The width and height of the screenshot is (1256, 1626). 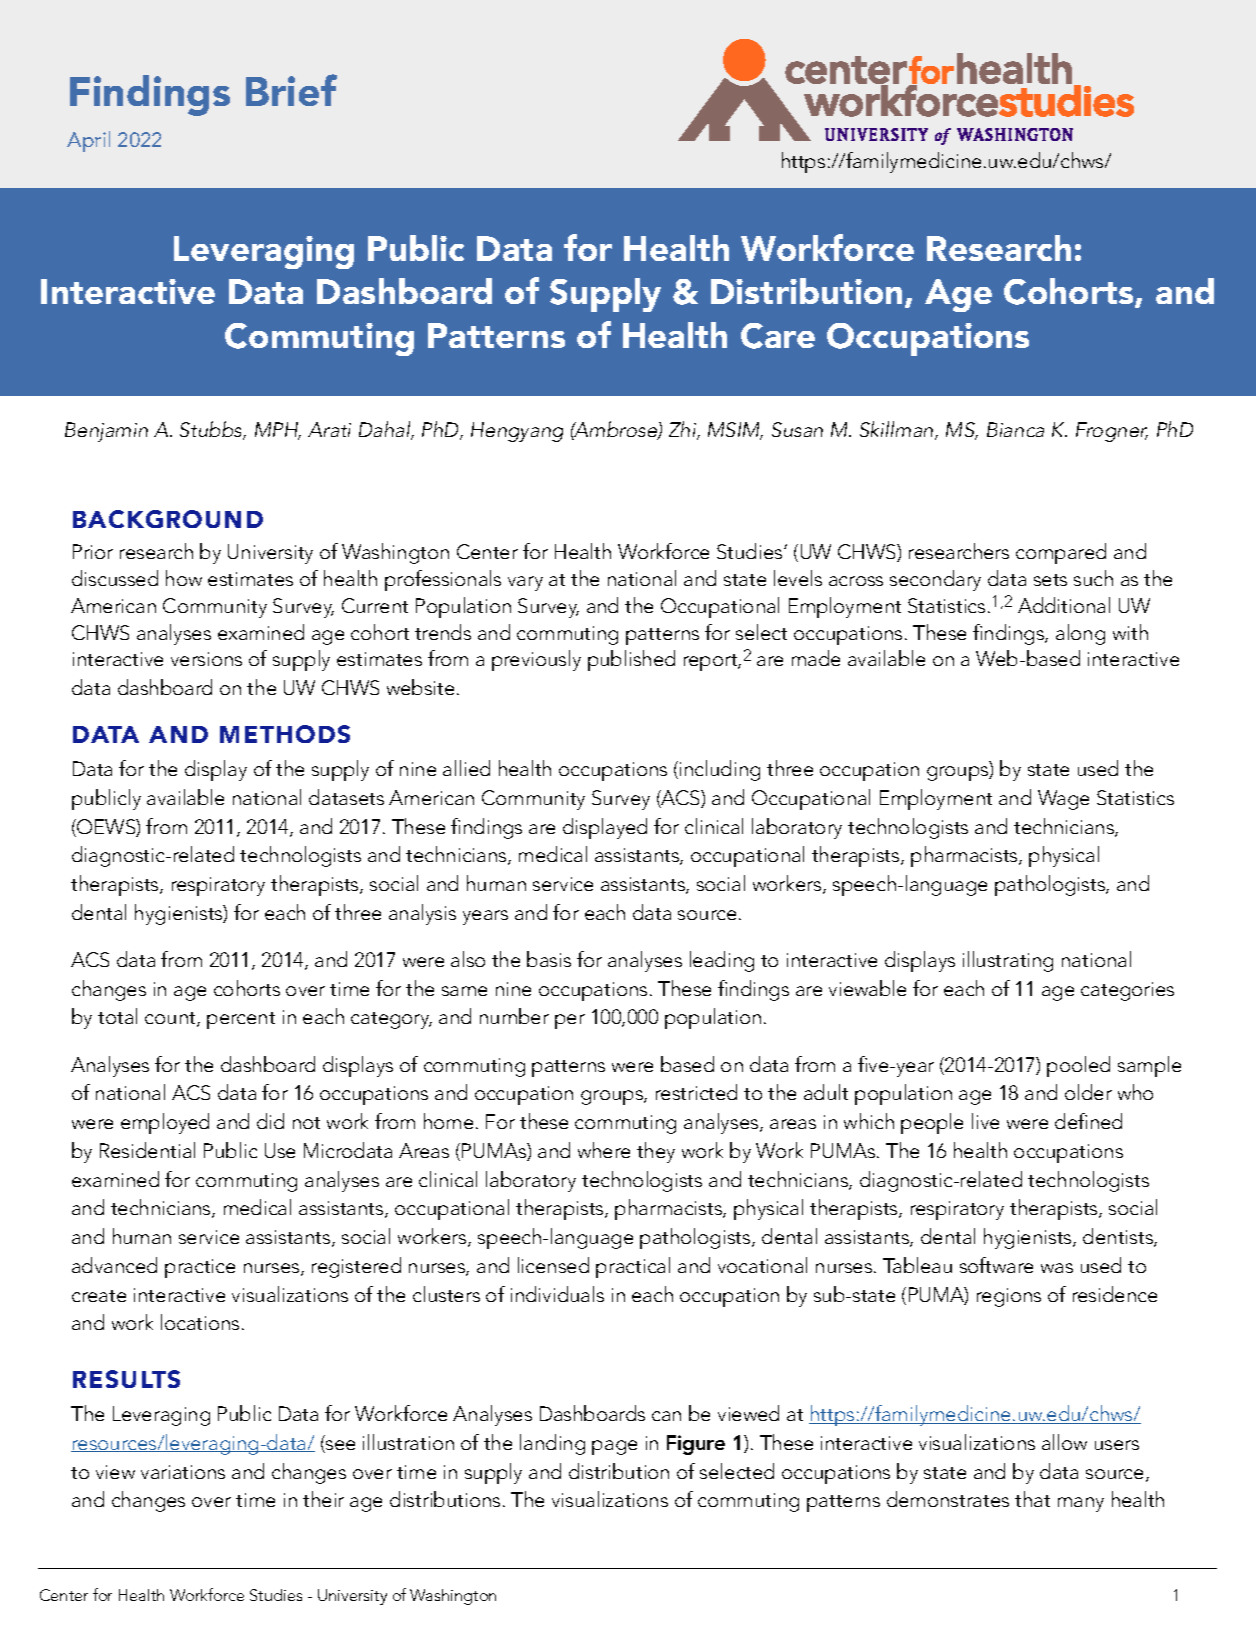 I want to click on Care, so click(x=778, y=336).
